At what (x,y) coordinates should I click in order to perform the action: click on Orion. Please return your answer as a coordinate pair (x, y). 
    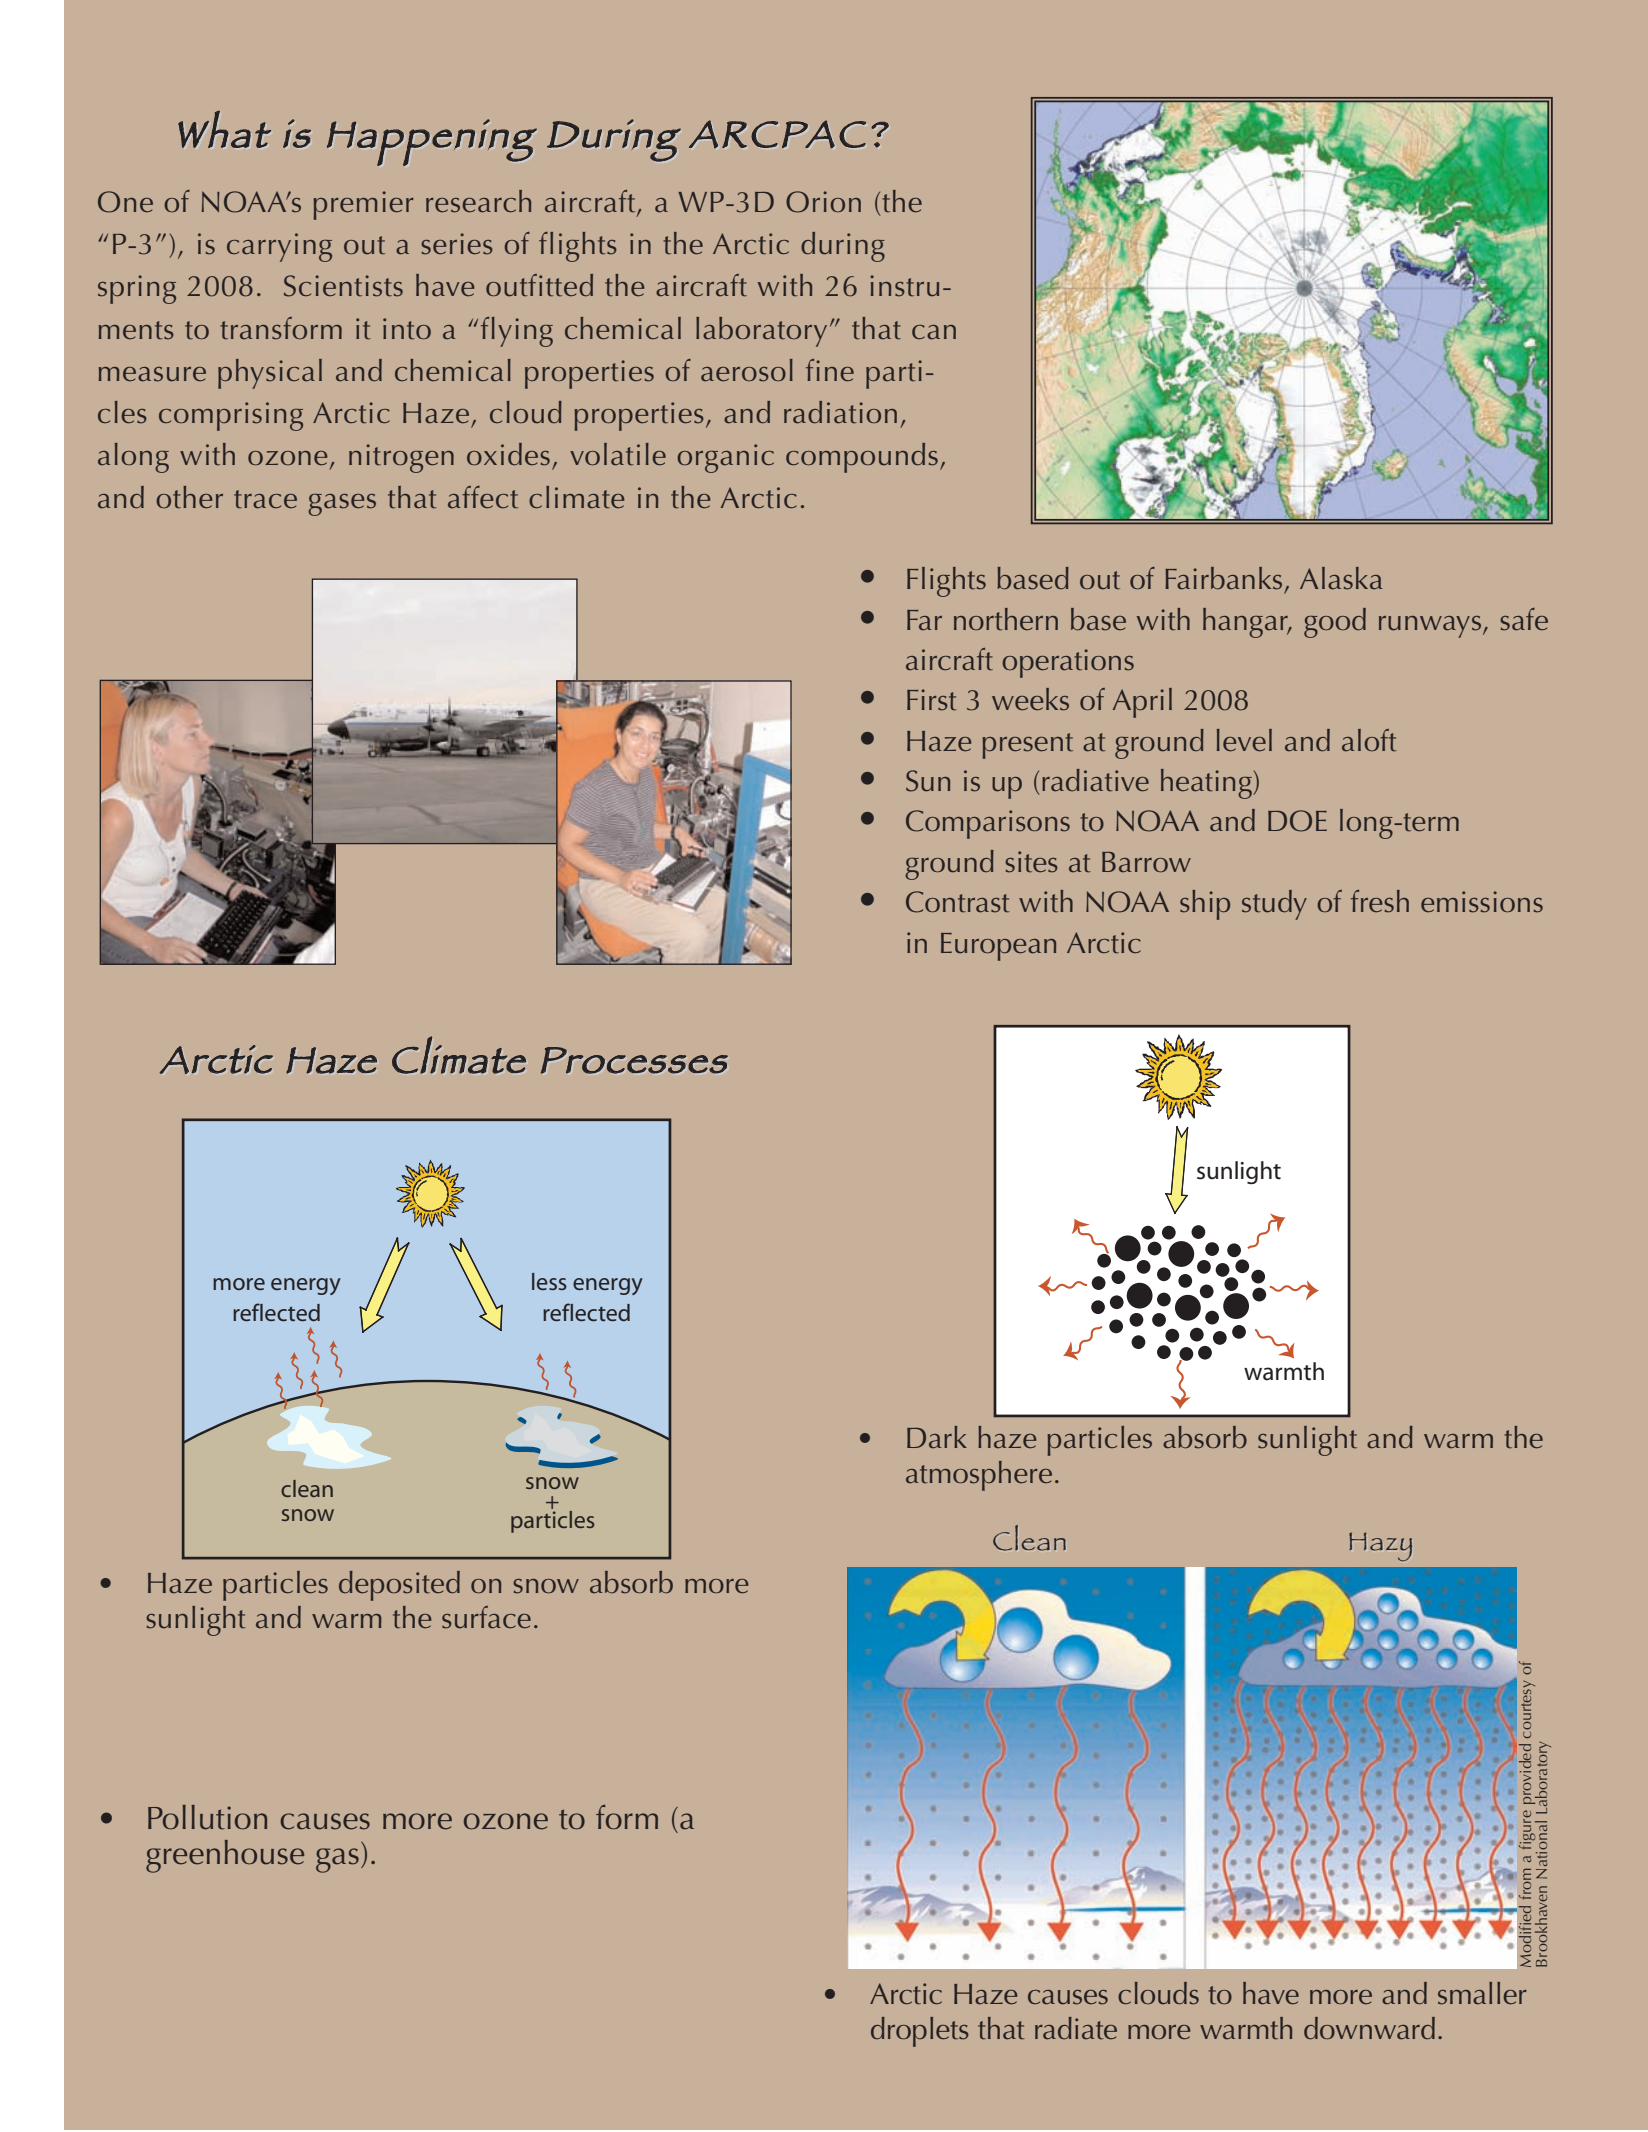
    Looking at the image, I should click on (823, 202).
